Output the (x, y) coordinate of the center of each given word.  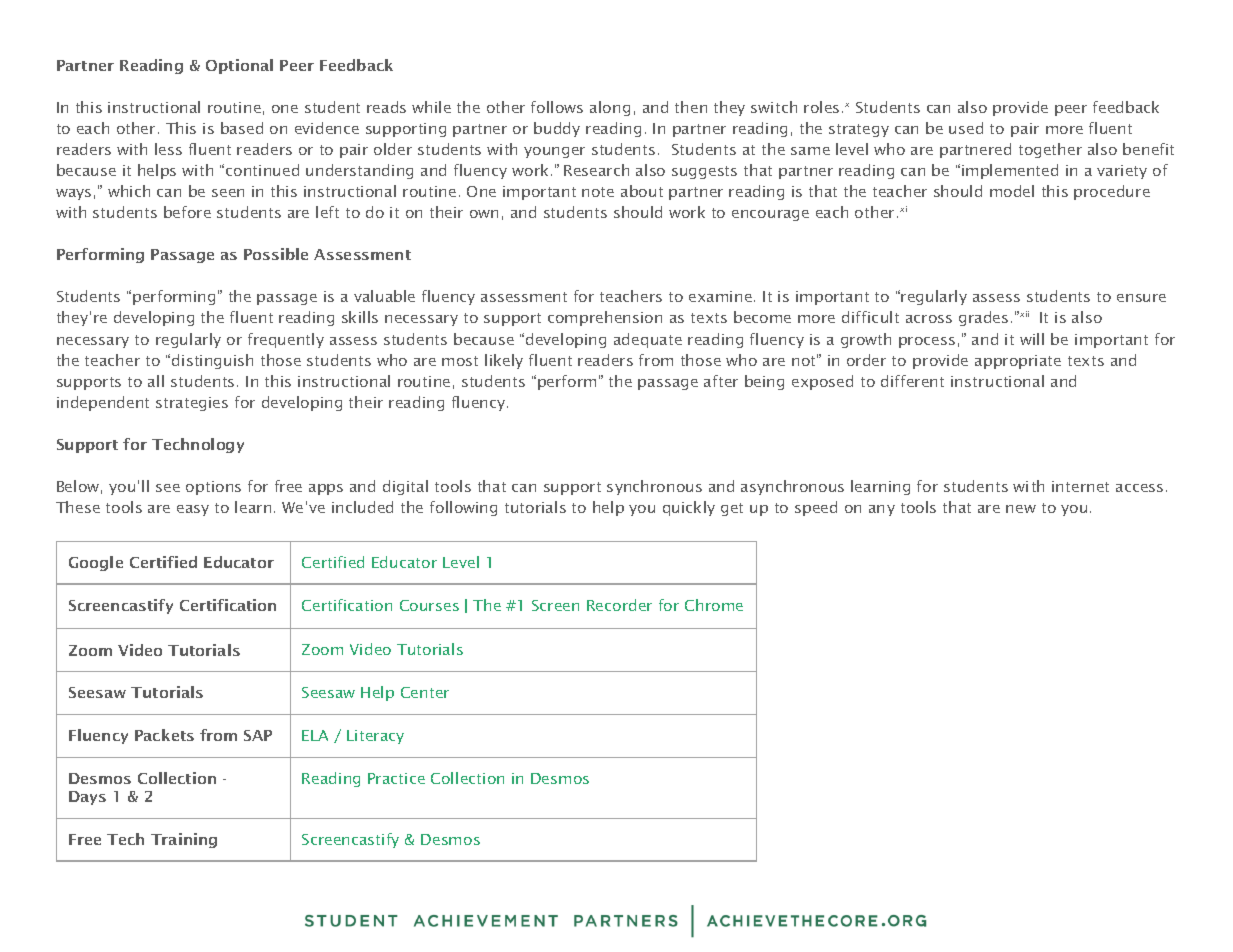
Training (184, 840)
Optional (239, 66)
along (610, 108)
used (966, 128)
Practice (396, 778)
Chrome (714, 605)
